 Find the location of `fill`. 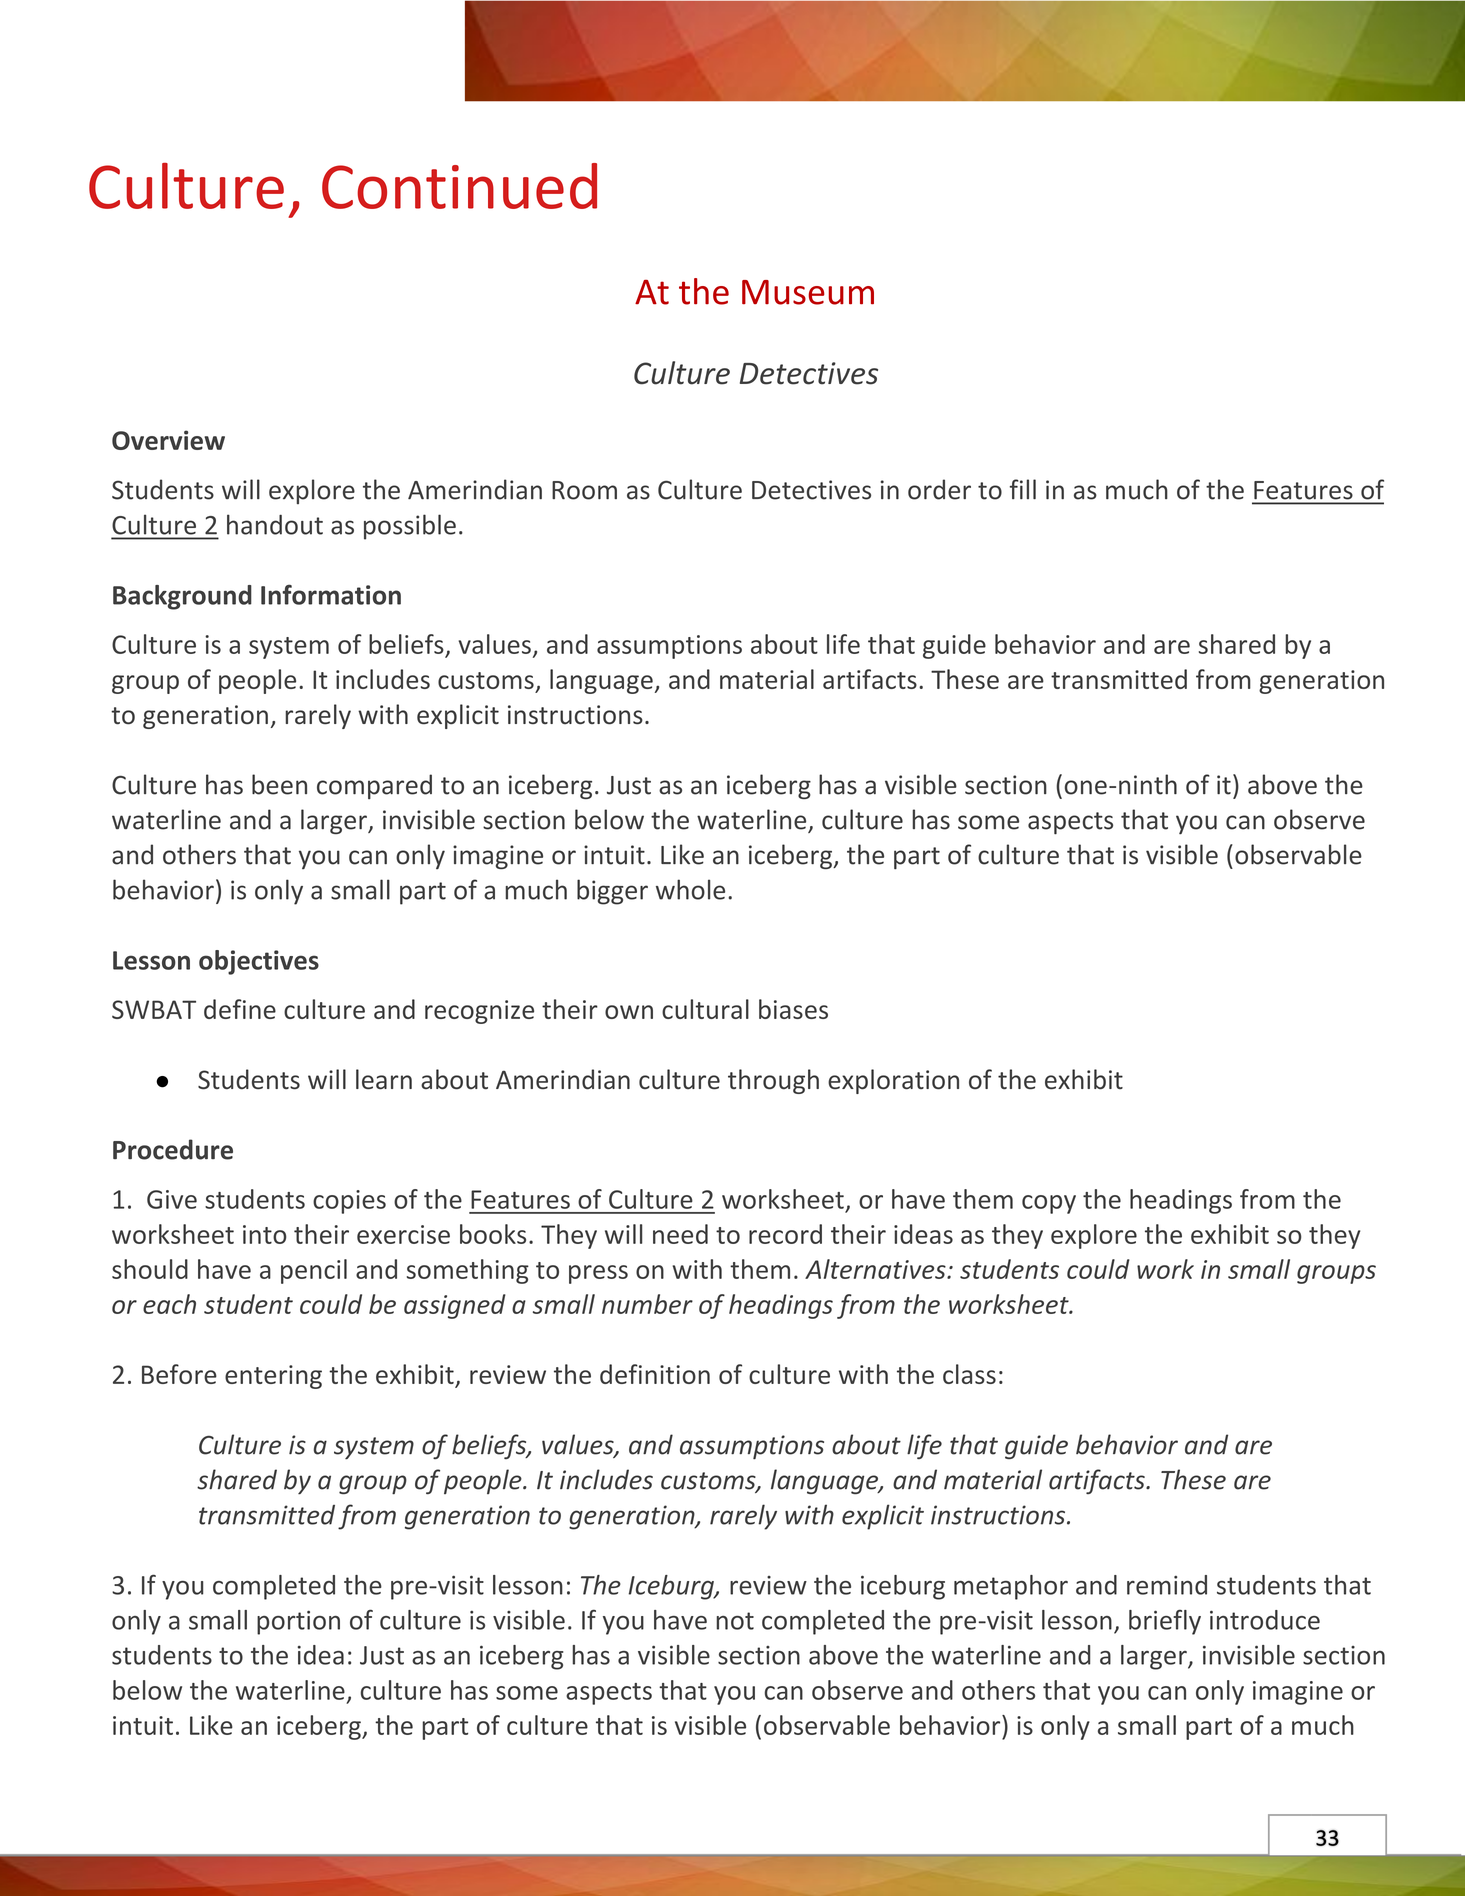

fill is located at coordinates (1023, 489).
